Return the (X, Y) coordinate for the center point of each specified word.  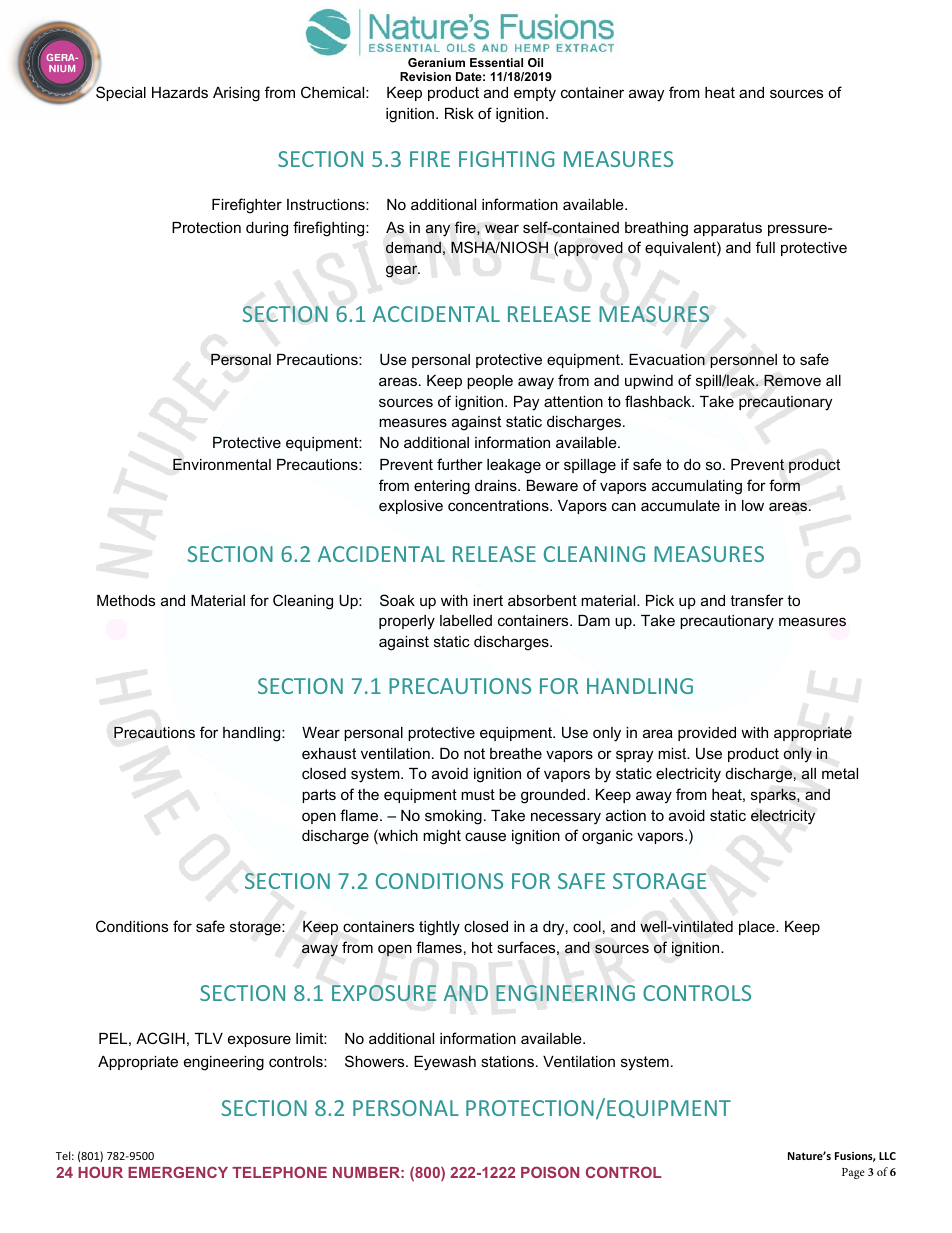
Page (853, 1173)
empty (535, 94)
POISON (550, 1172)
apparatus (728, 229)
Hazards (180, 92)
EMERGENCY (178, 1172)
